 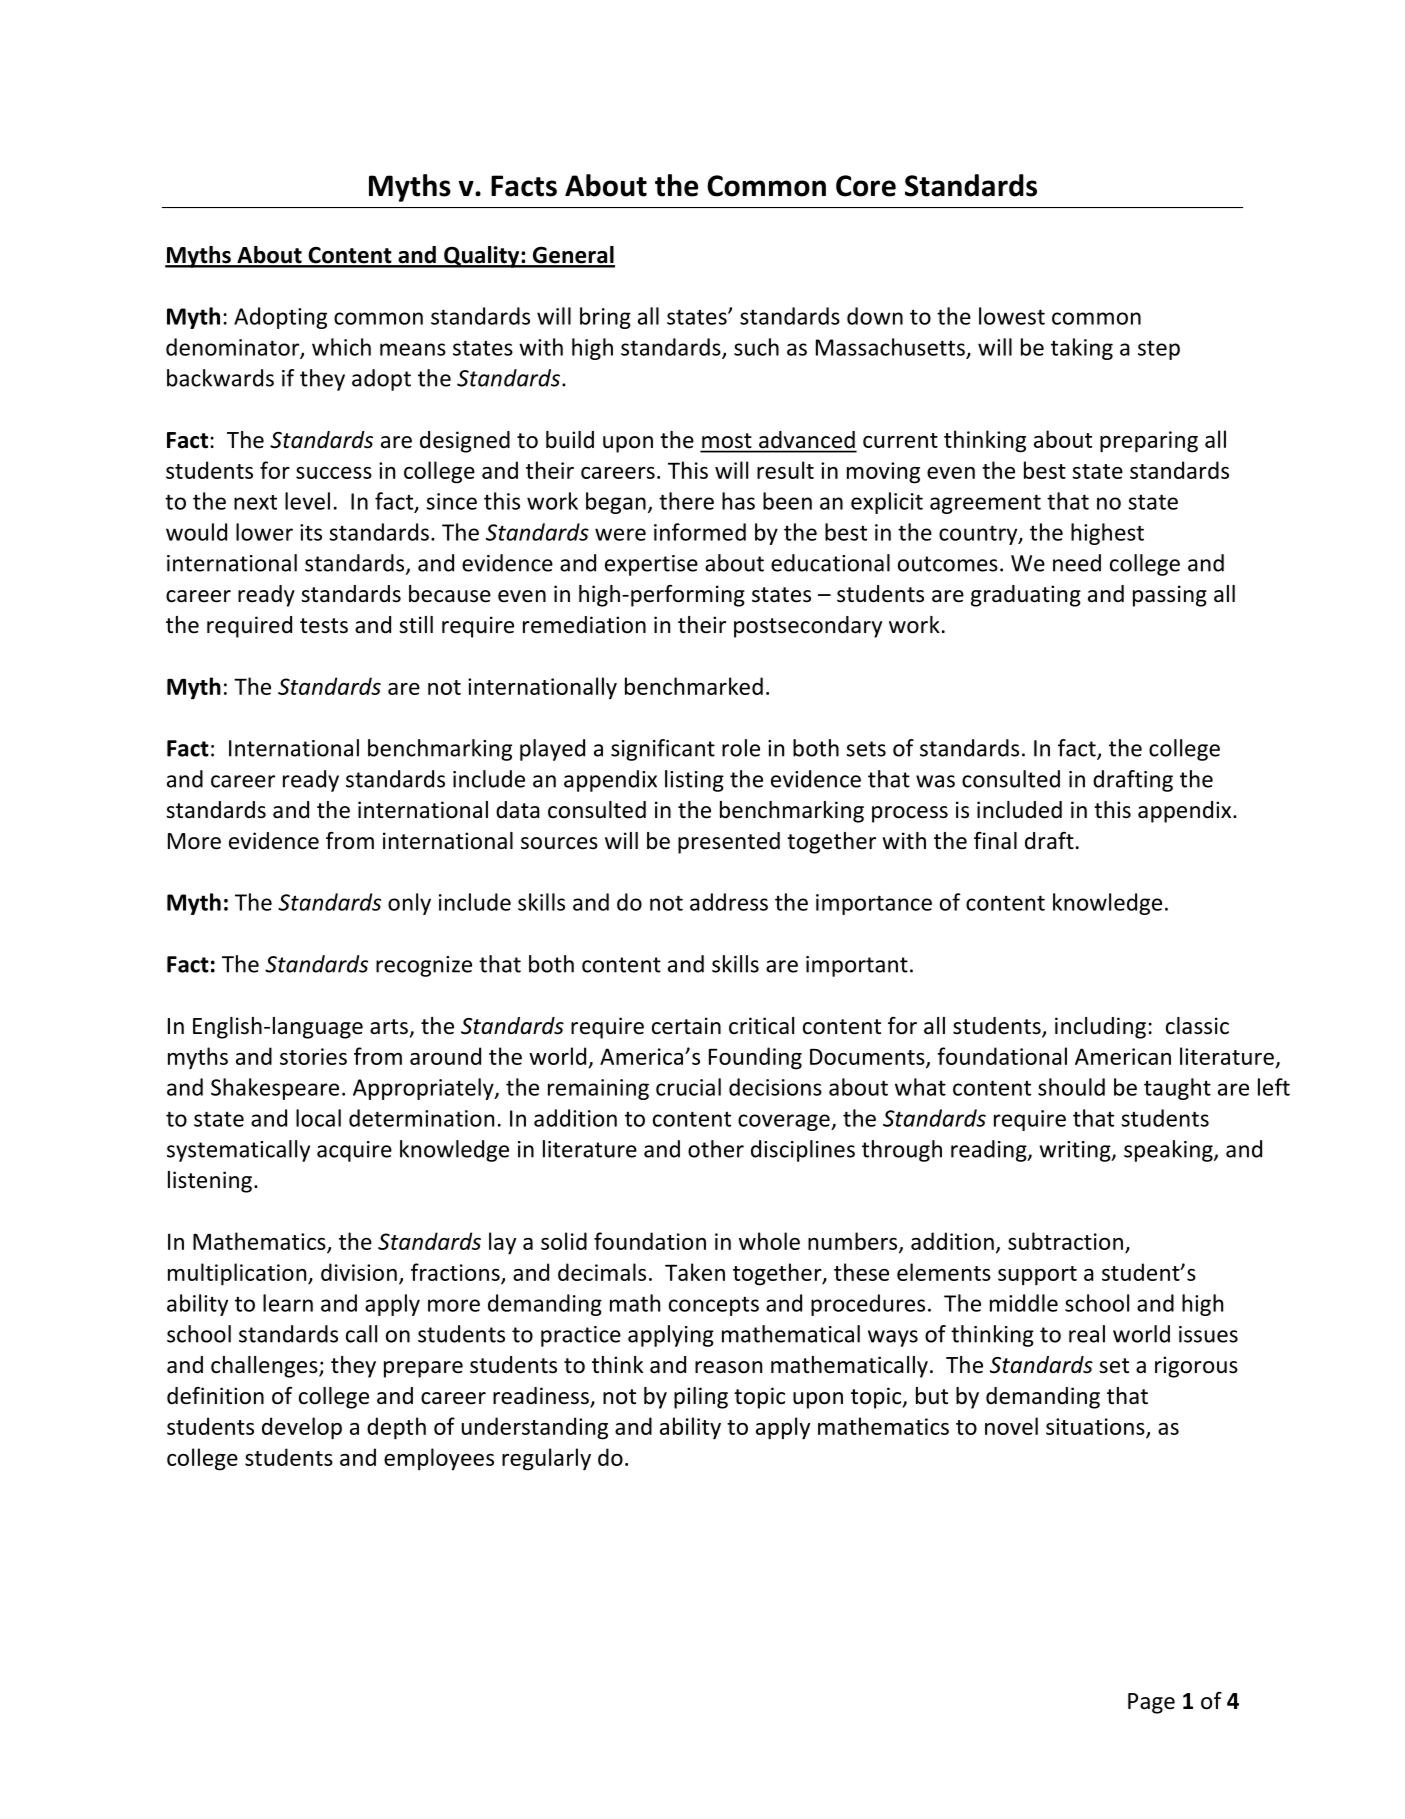 I want to click on which, so click(x=341, y=347).
